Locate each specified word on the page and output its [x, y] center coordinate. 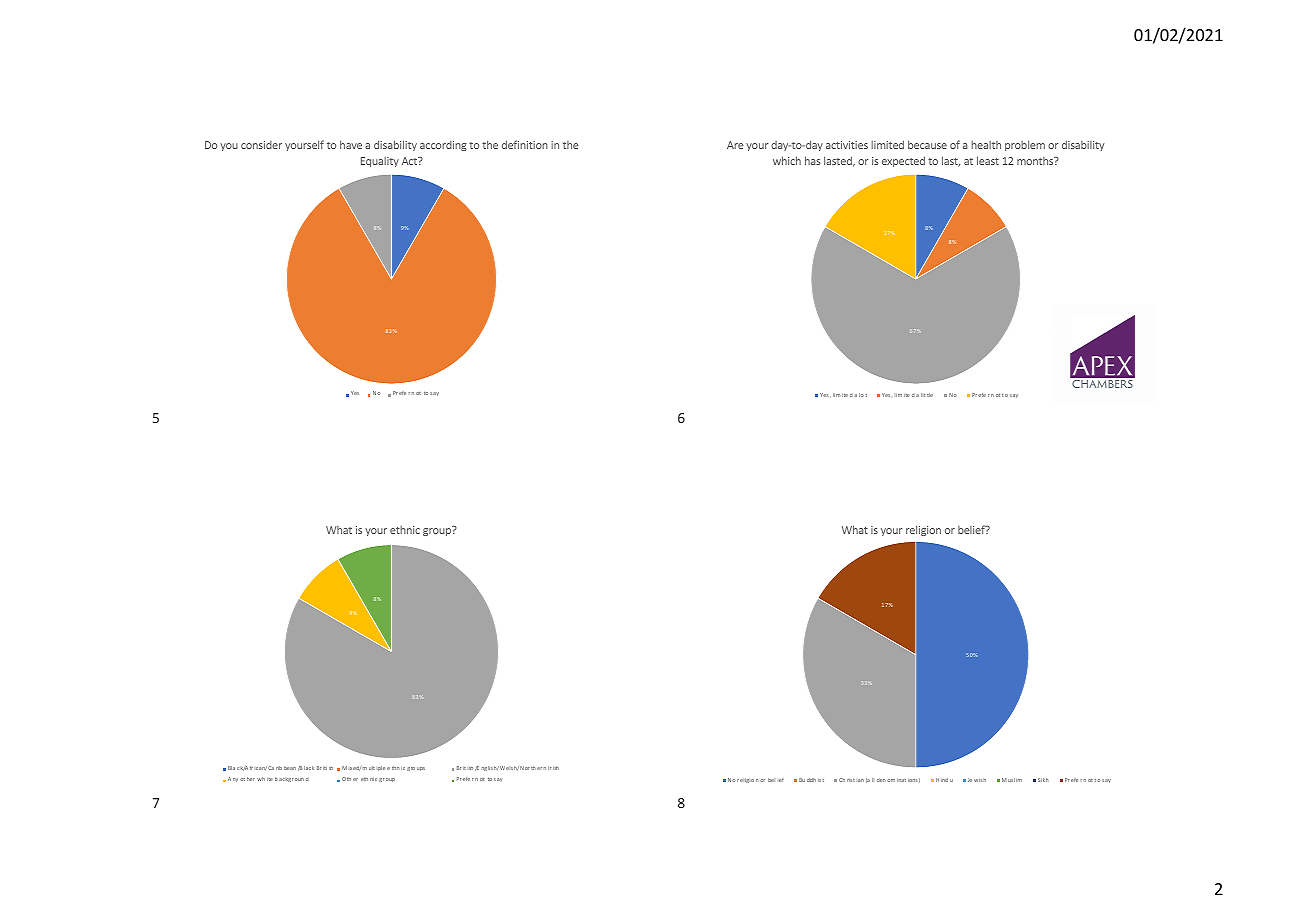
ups [421, 769]
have [351, 144]
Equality [380, 162]
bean [290, 768]
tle [930, 395]
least [988, 160]
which [787, 160]
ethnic [405, 530]
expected [903, 161]
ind [944, 780]
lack [309, 768]
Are [735, 145]
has [813, 160]
